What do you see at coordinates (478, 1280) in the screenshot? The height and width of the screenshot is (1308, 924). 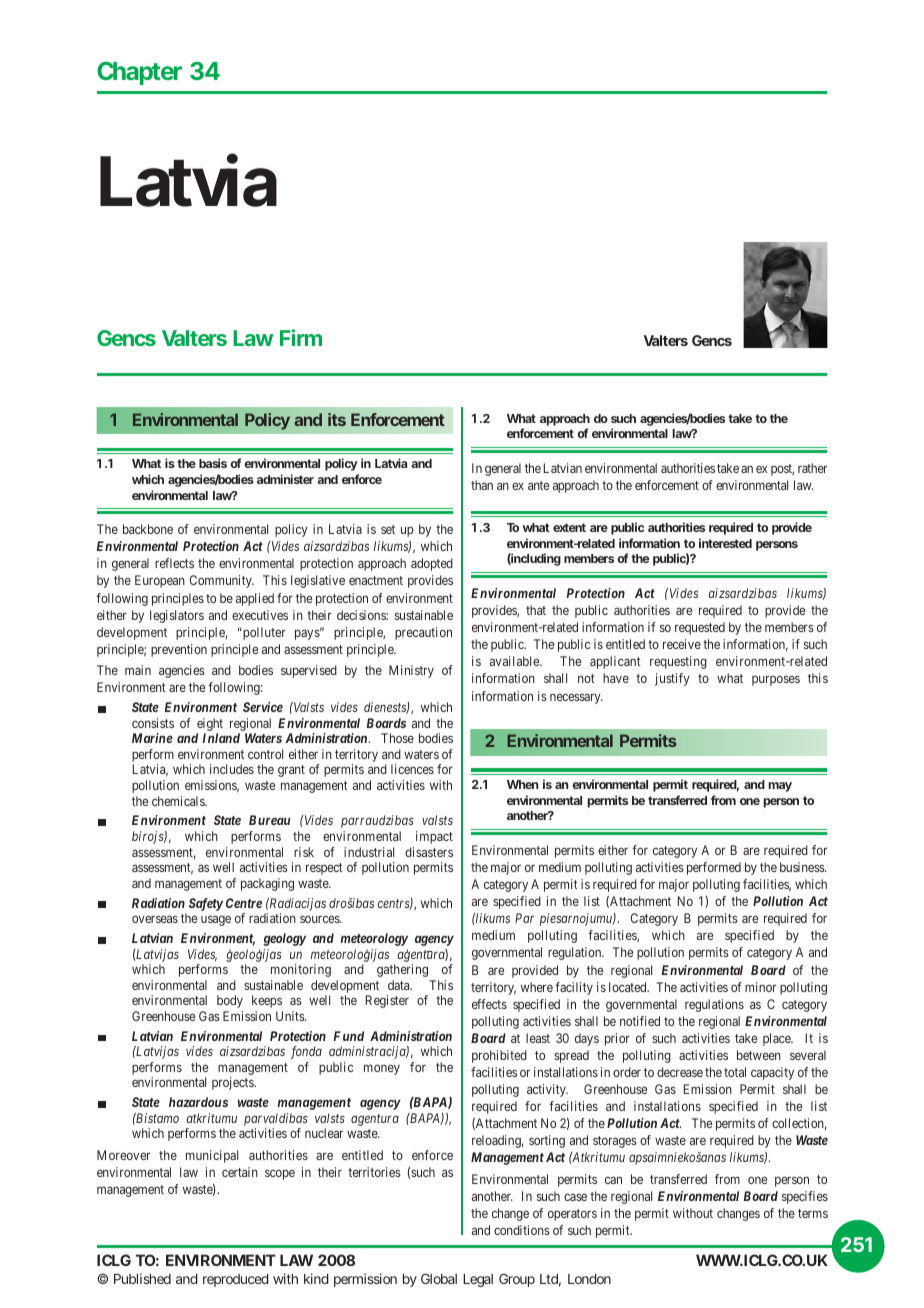 I see `Legal` at bounding box center [478, 1280].
